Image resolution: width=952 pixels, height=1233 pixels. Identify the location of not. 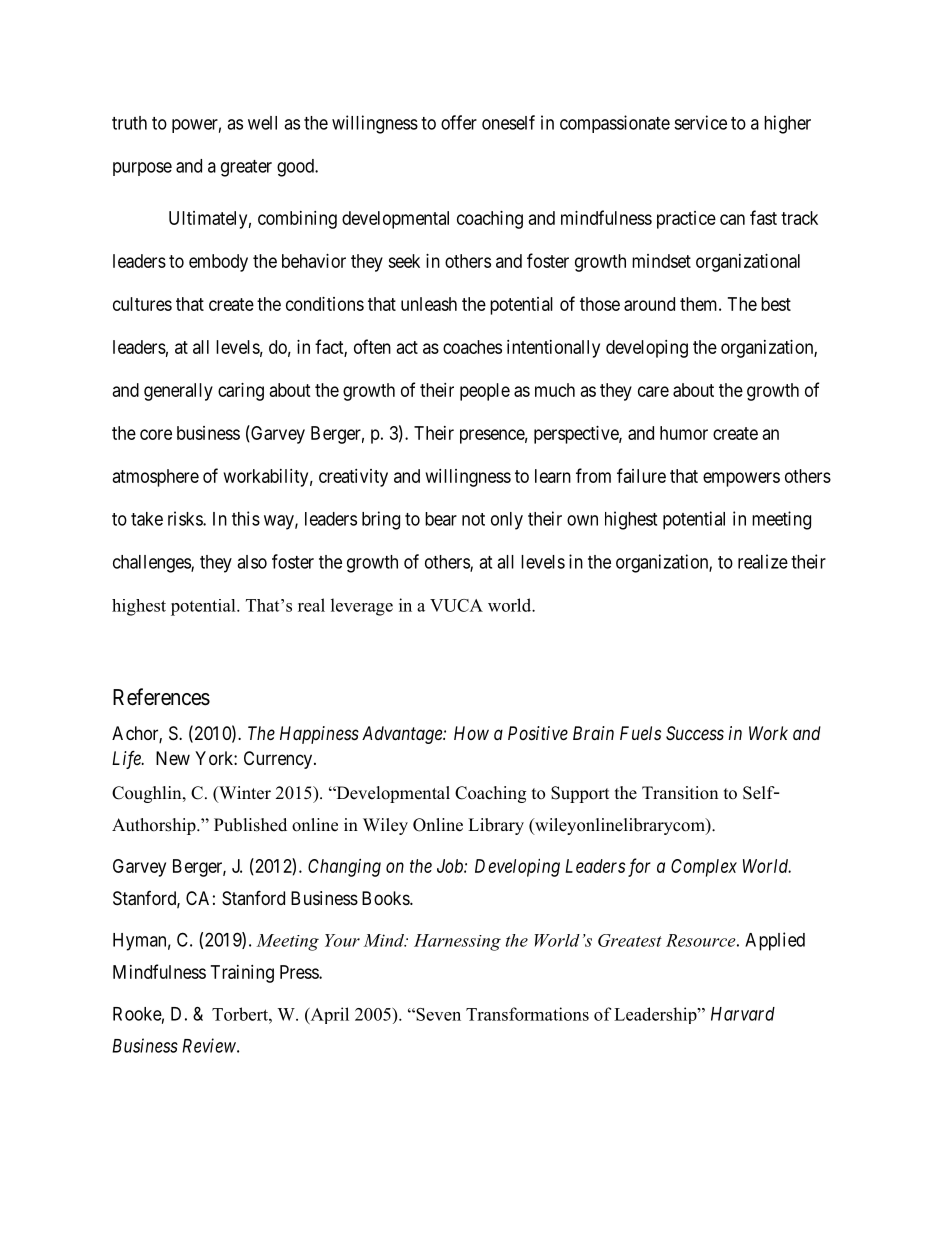
(473, 519).
